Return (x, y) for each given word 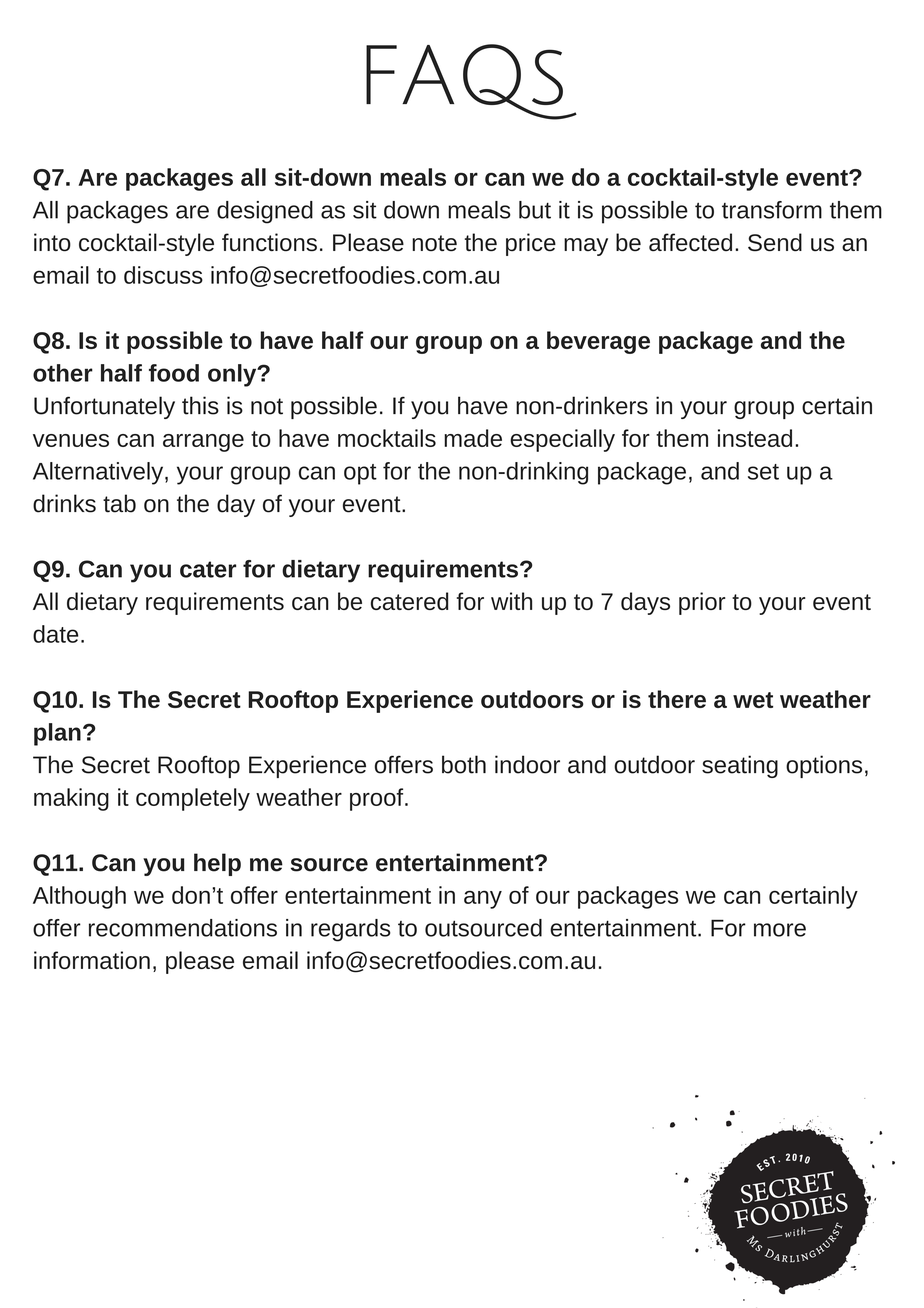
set (763, 472)
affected (690, 242)
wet (753, 700)
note (434, 243)
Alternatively (99, 473)
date (56, 634)
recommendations (183, 928)
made (473, 438)
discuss (163, 275)
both (464, 764)
